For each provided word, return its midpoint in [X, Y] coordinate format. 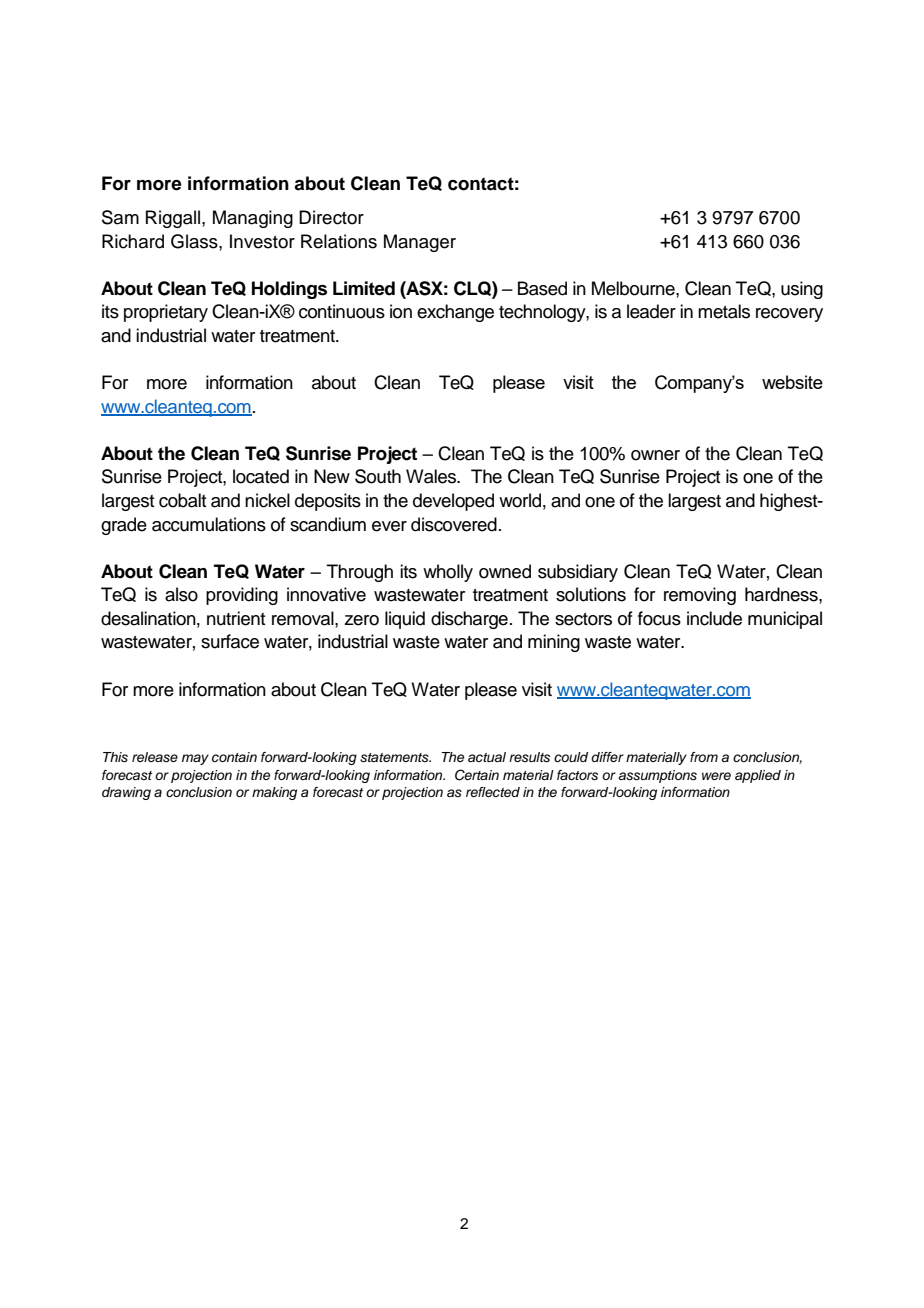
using [802, 290]
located [261, 476]
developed [453, 502]
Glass [195, 241]
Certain [477, 775]
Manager [420, 243]
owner [655, 455]
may [195, 759]
